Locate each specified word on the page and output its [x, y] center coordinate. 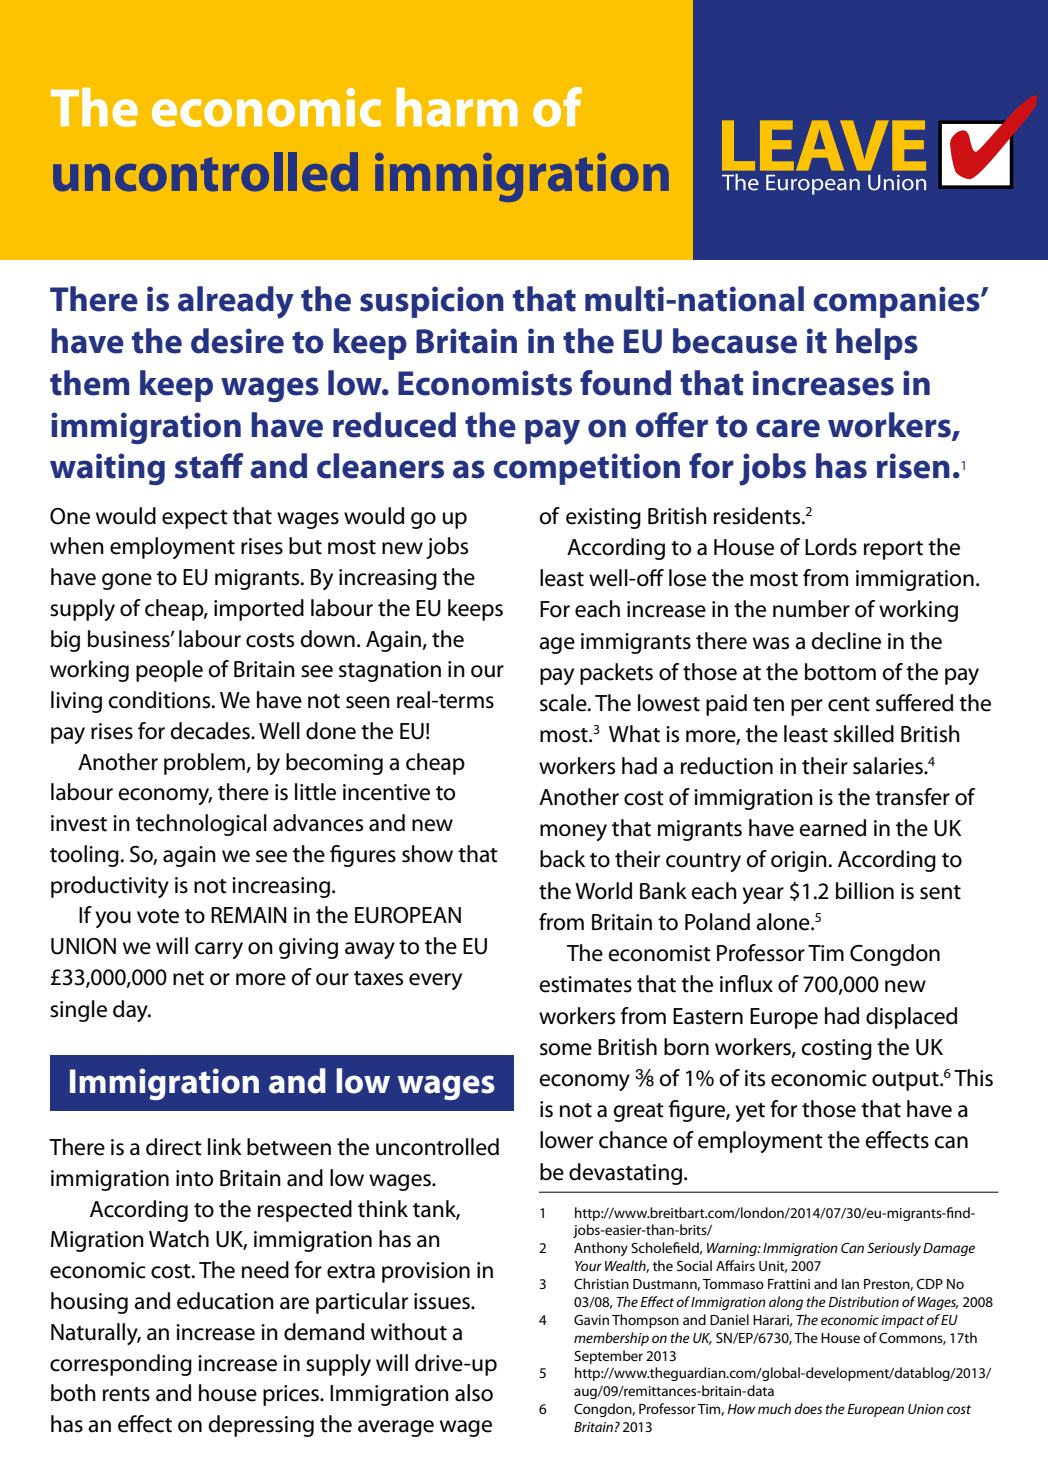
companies [897, 302]
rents [126, 1394]
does [808, 1408]
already [236, 302]
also [474, 1393]
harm [457, 107]
